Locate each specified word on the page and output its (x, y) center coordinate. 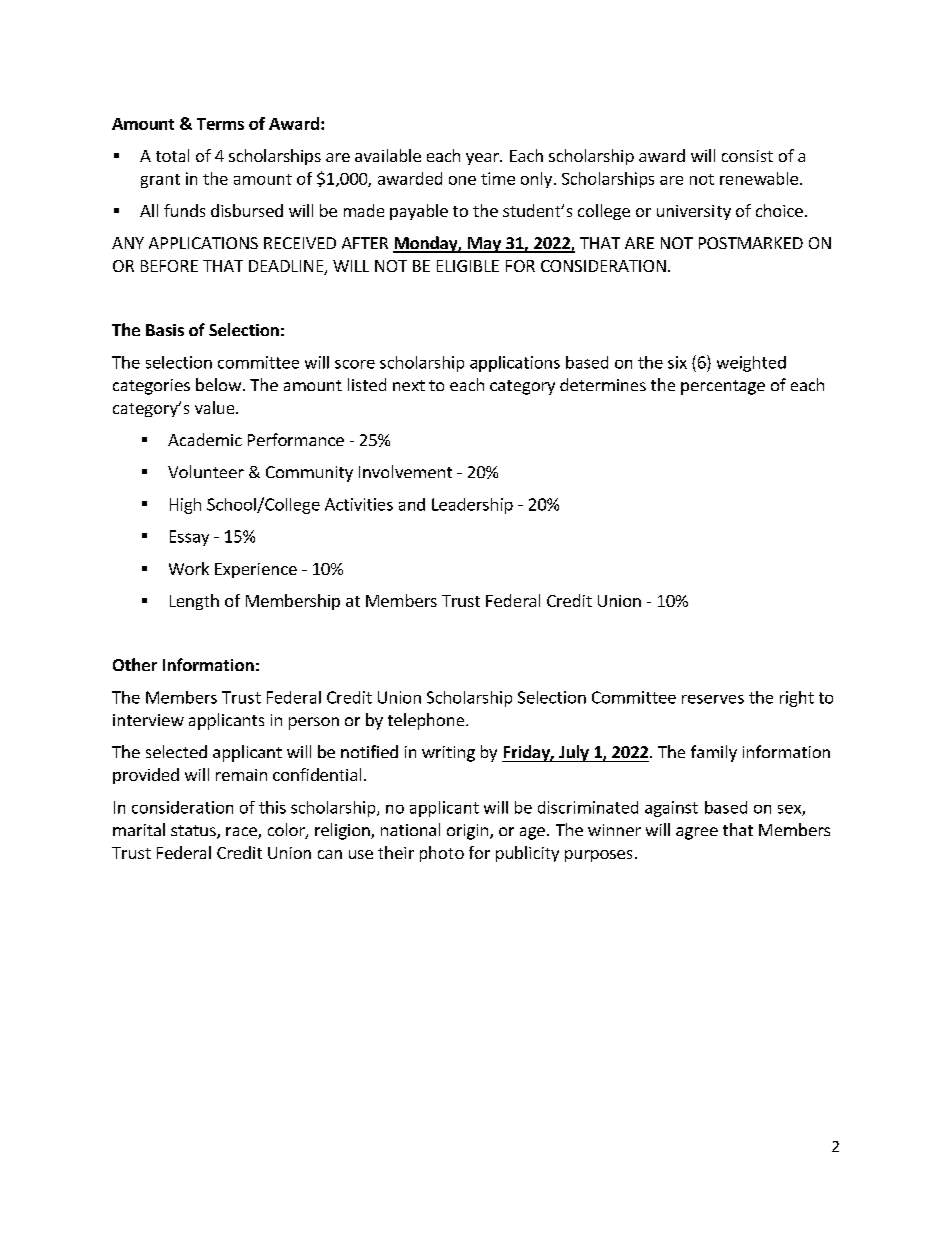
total (172, 155)
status (194, 832)
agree (697, 833)
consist (747, 156)
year (483, 159)
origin (467, 832)
